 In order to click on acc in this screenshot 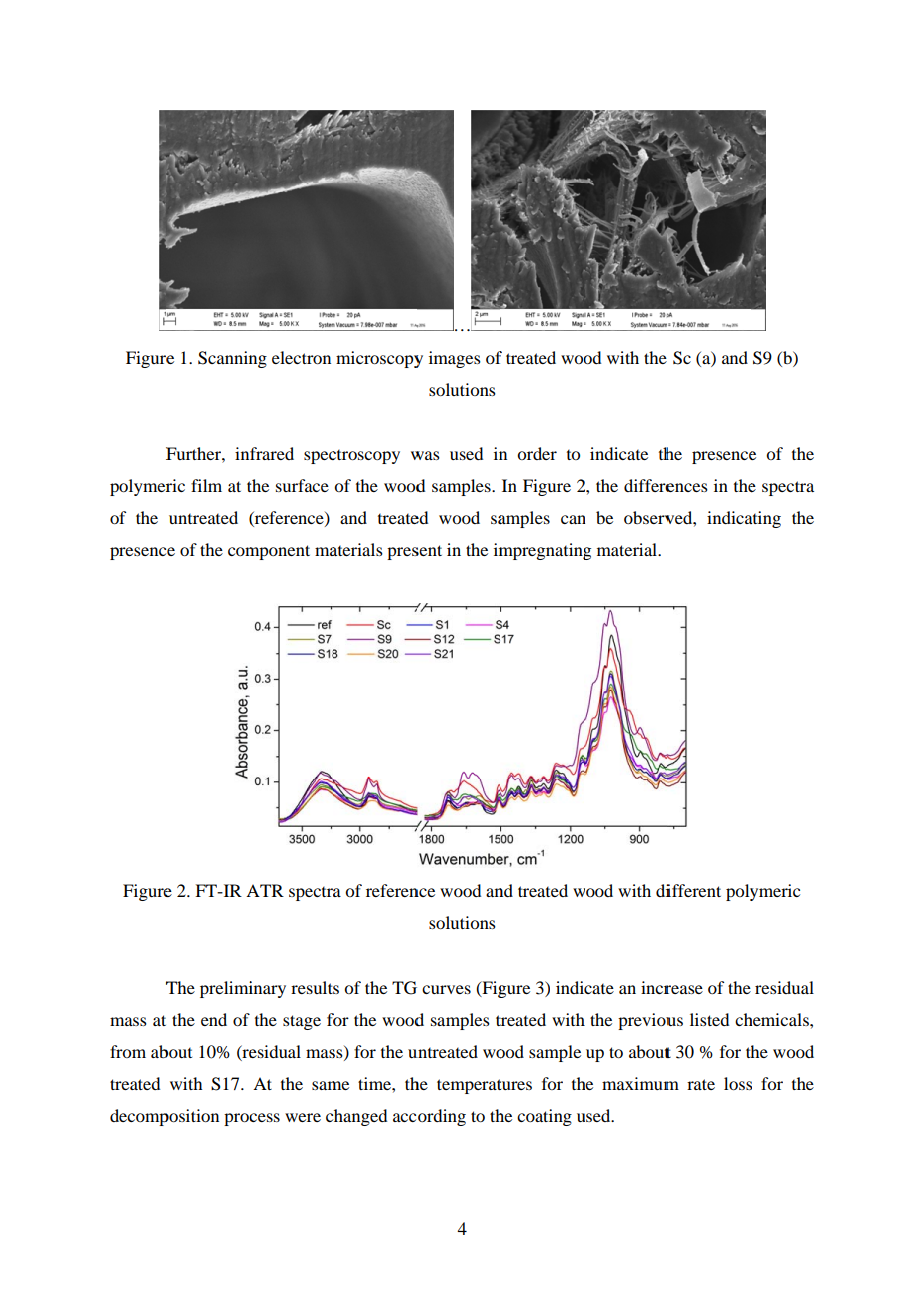, I will do `click(404, 1117)`.
